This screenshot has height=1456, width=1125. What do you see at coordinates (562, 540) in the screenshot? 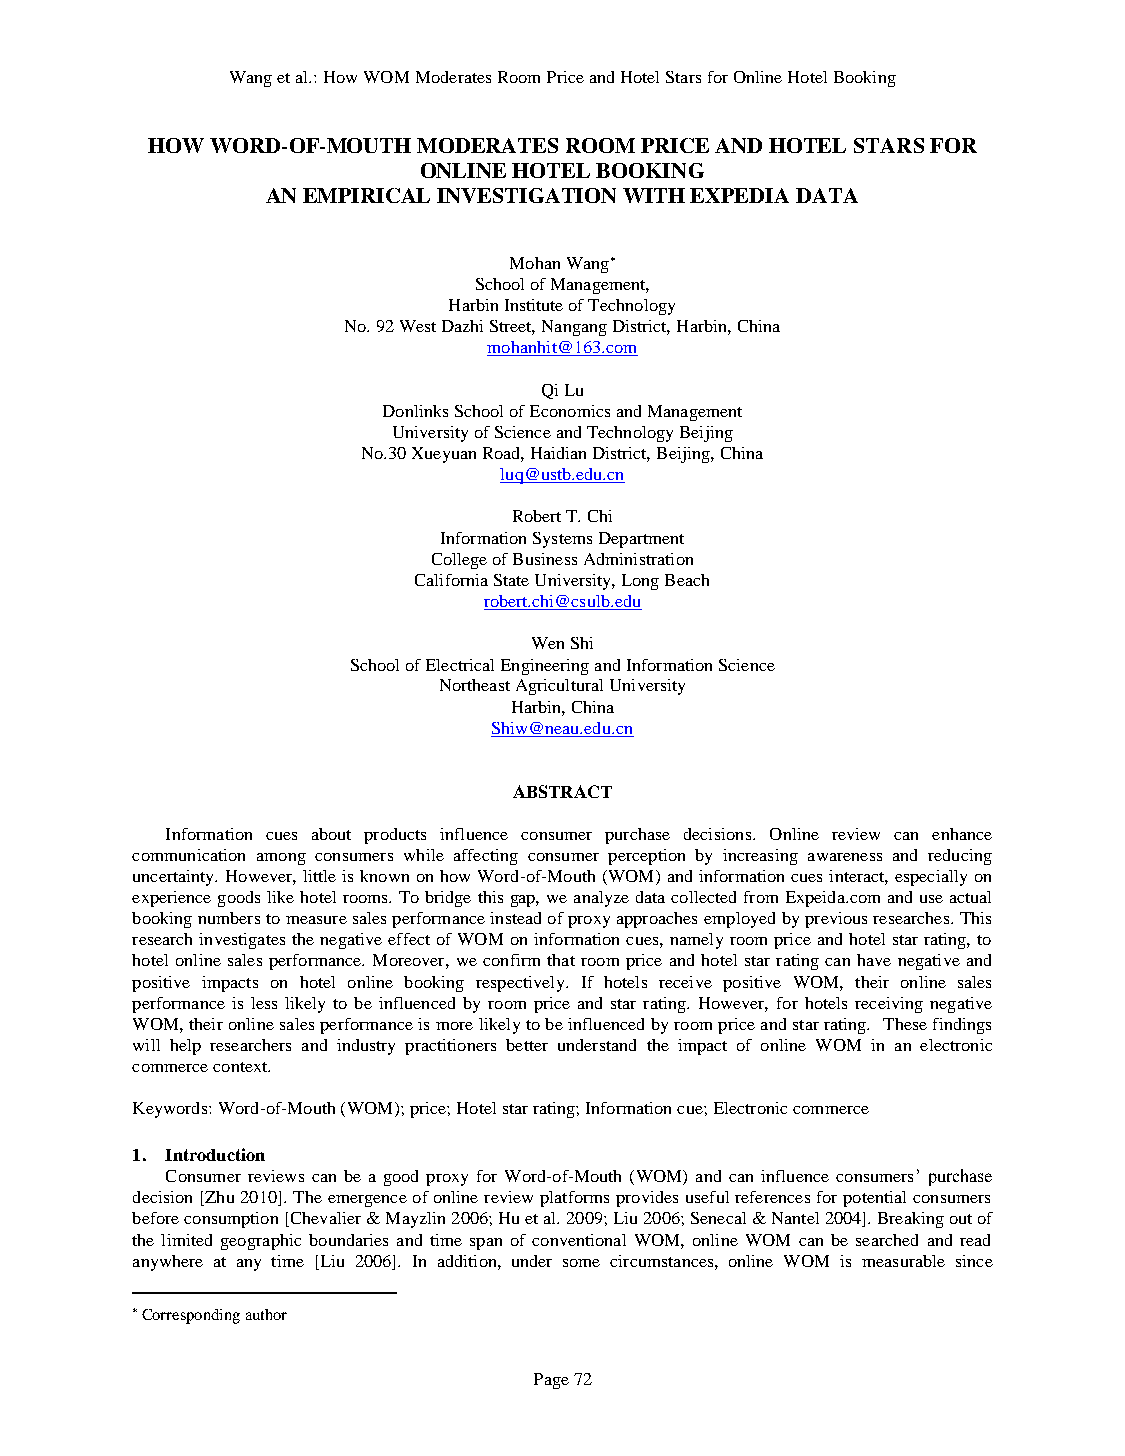
I see `Systems` at bounding box center [562, 540].
